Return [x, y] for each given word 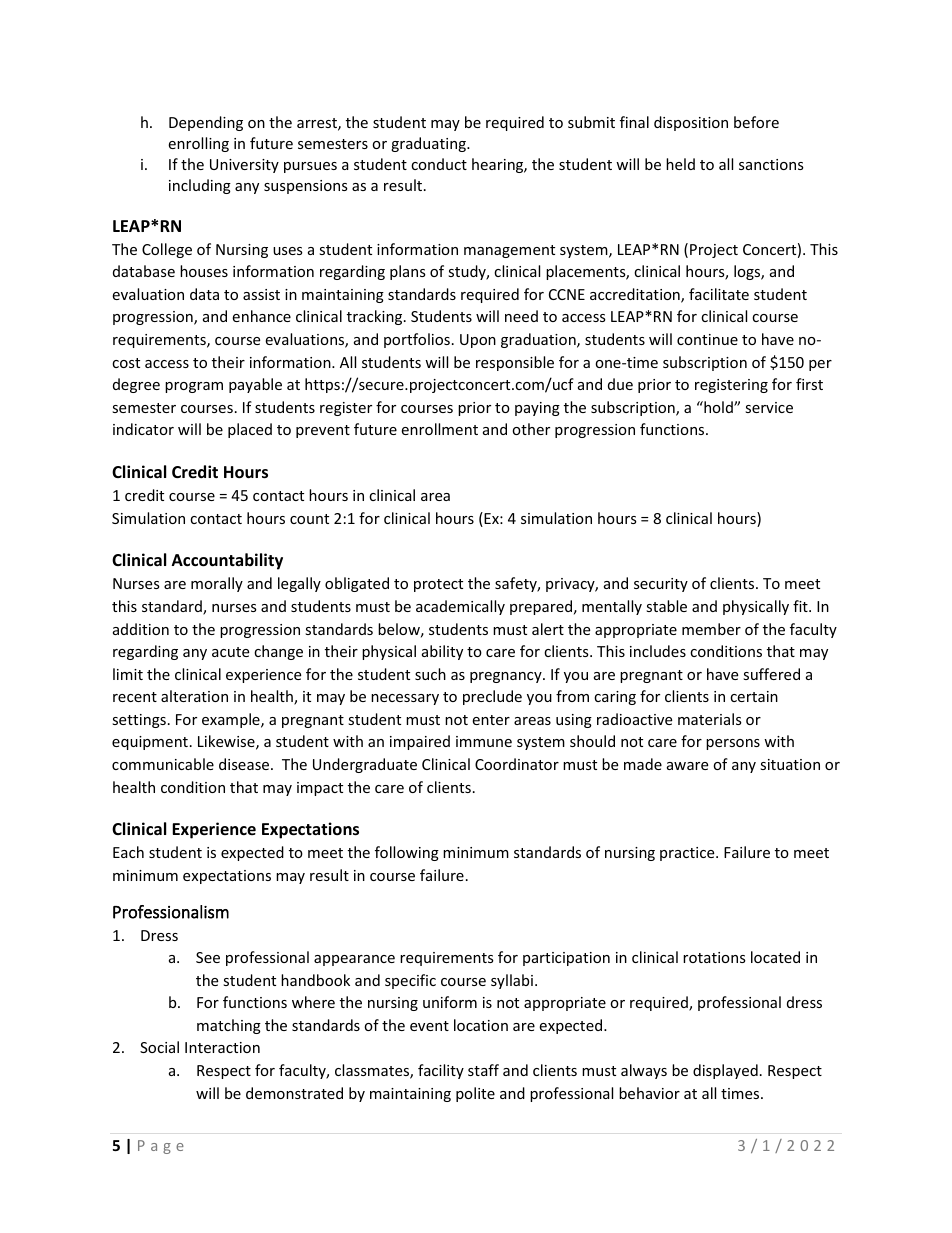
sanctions [771, 164]
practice [688, 854]
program [194, 387]
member [711, 629]
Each [128, 852]
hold [718, 407]
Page [161, 1147]
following [407, 853]
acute [230, 652]
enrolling [198, 144]
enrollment [439, 429]
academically [460, 607]
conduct [439, 164]
